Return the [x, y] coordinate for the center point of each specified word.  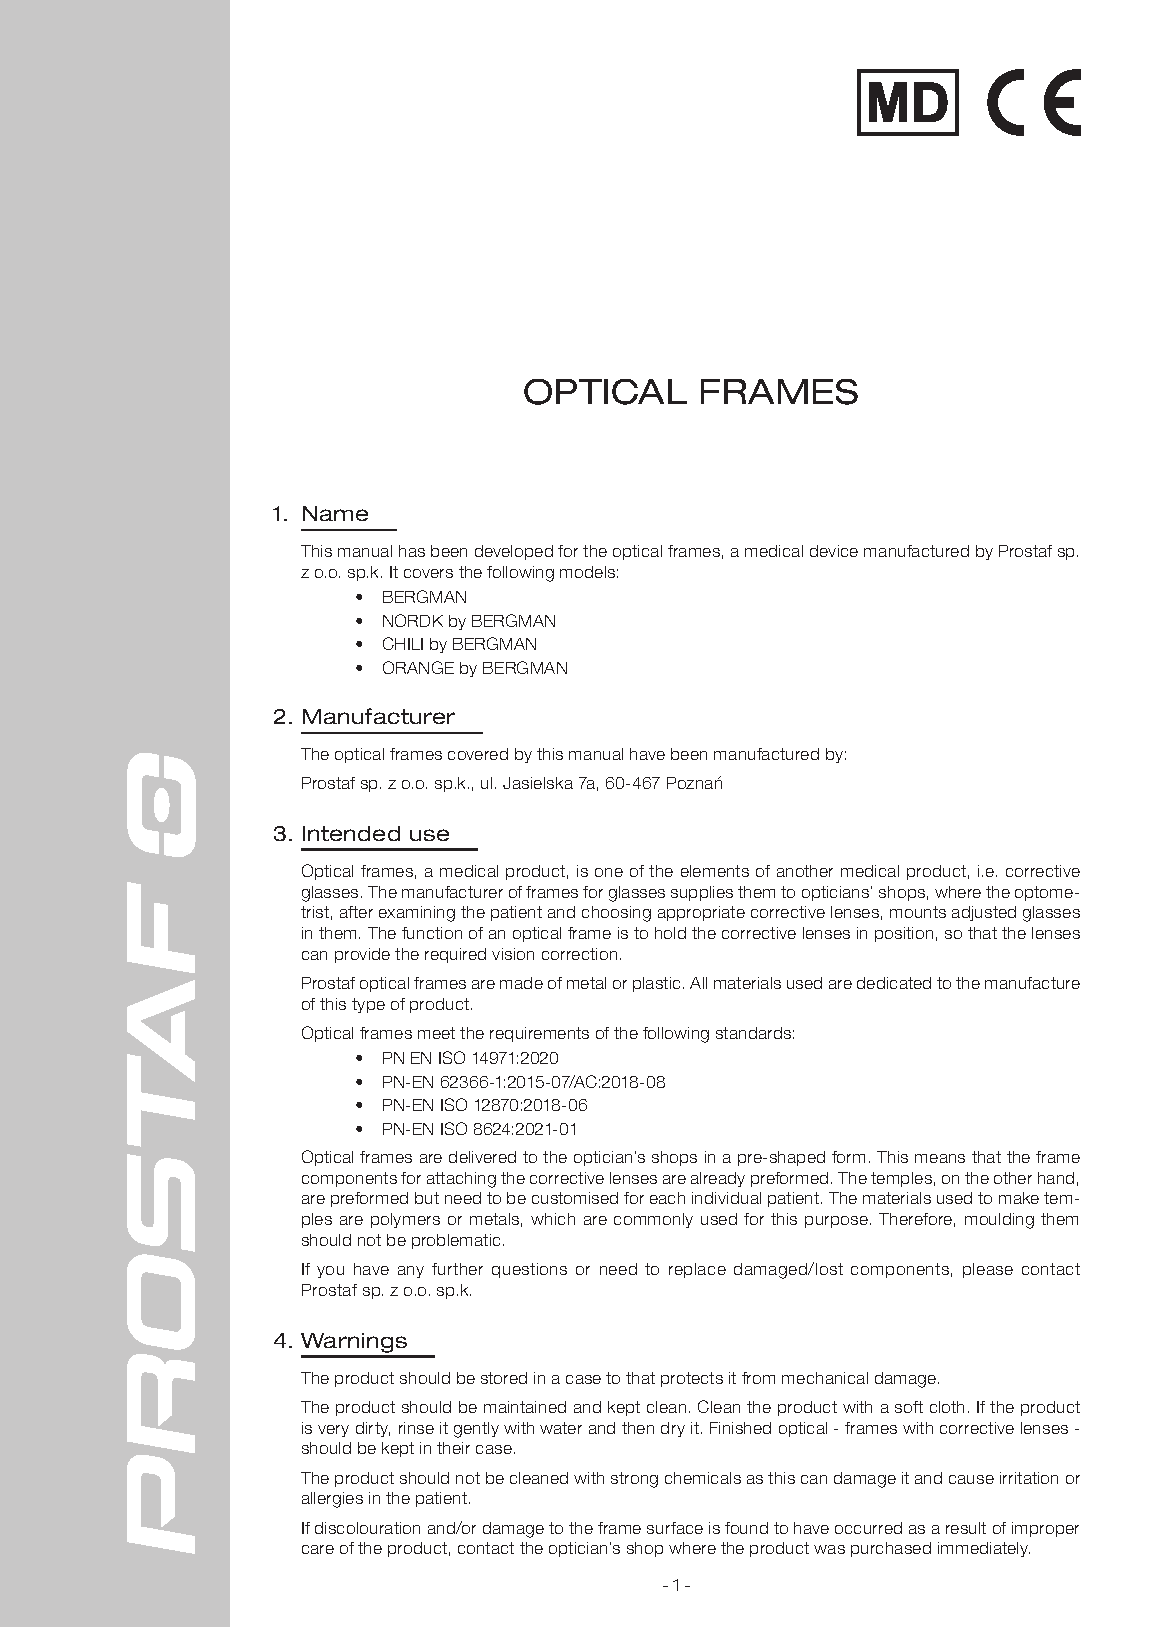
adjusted [984, 913]
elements [715, 871]
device [834, 551]
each [667, 1198]
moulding [999, 1221]
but [427, 1198]
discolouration [367, 1528]
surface [675, 1528]
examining [417, 914]
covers [428, 573]
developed [514, 552]
